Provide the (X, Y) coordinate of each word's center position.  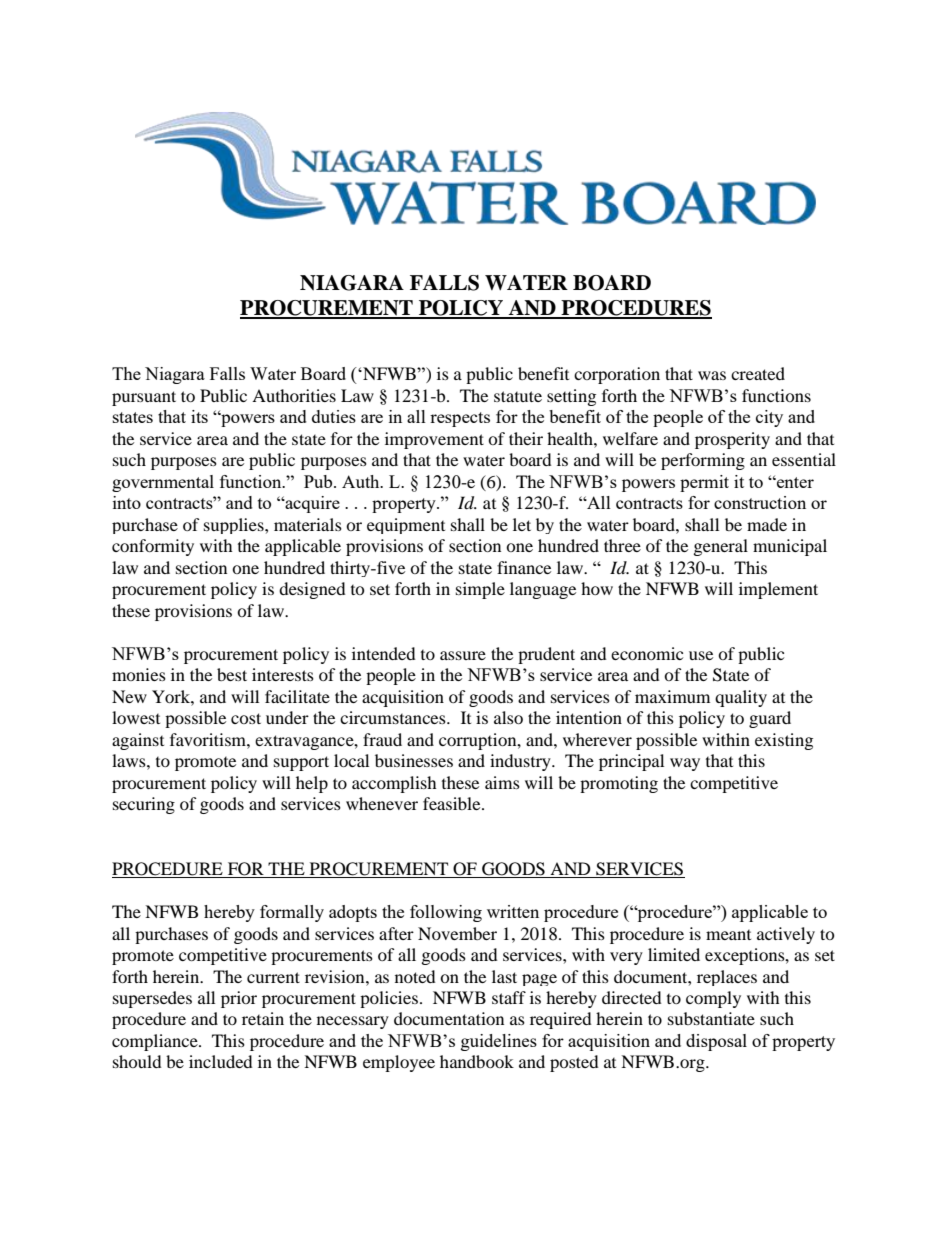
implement (778, 590)
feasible (453, 803)
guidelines (499, 1042)
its (199, 416)
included (221, 1061)
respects (460, 419)
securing (144, 805)
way (685, 764)
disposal (716, 1042)
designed (312, 590)
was (712, 375)
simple (480, 590)
